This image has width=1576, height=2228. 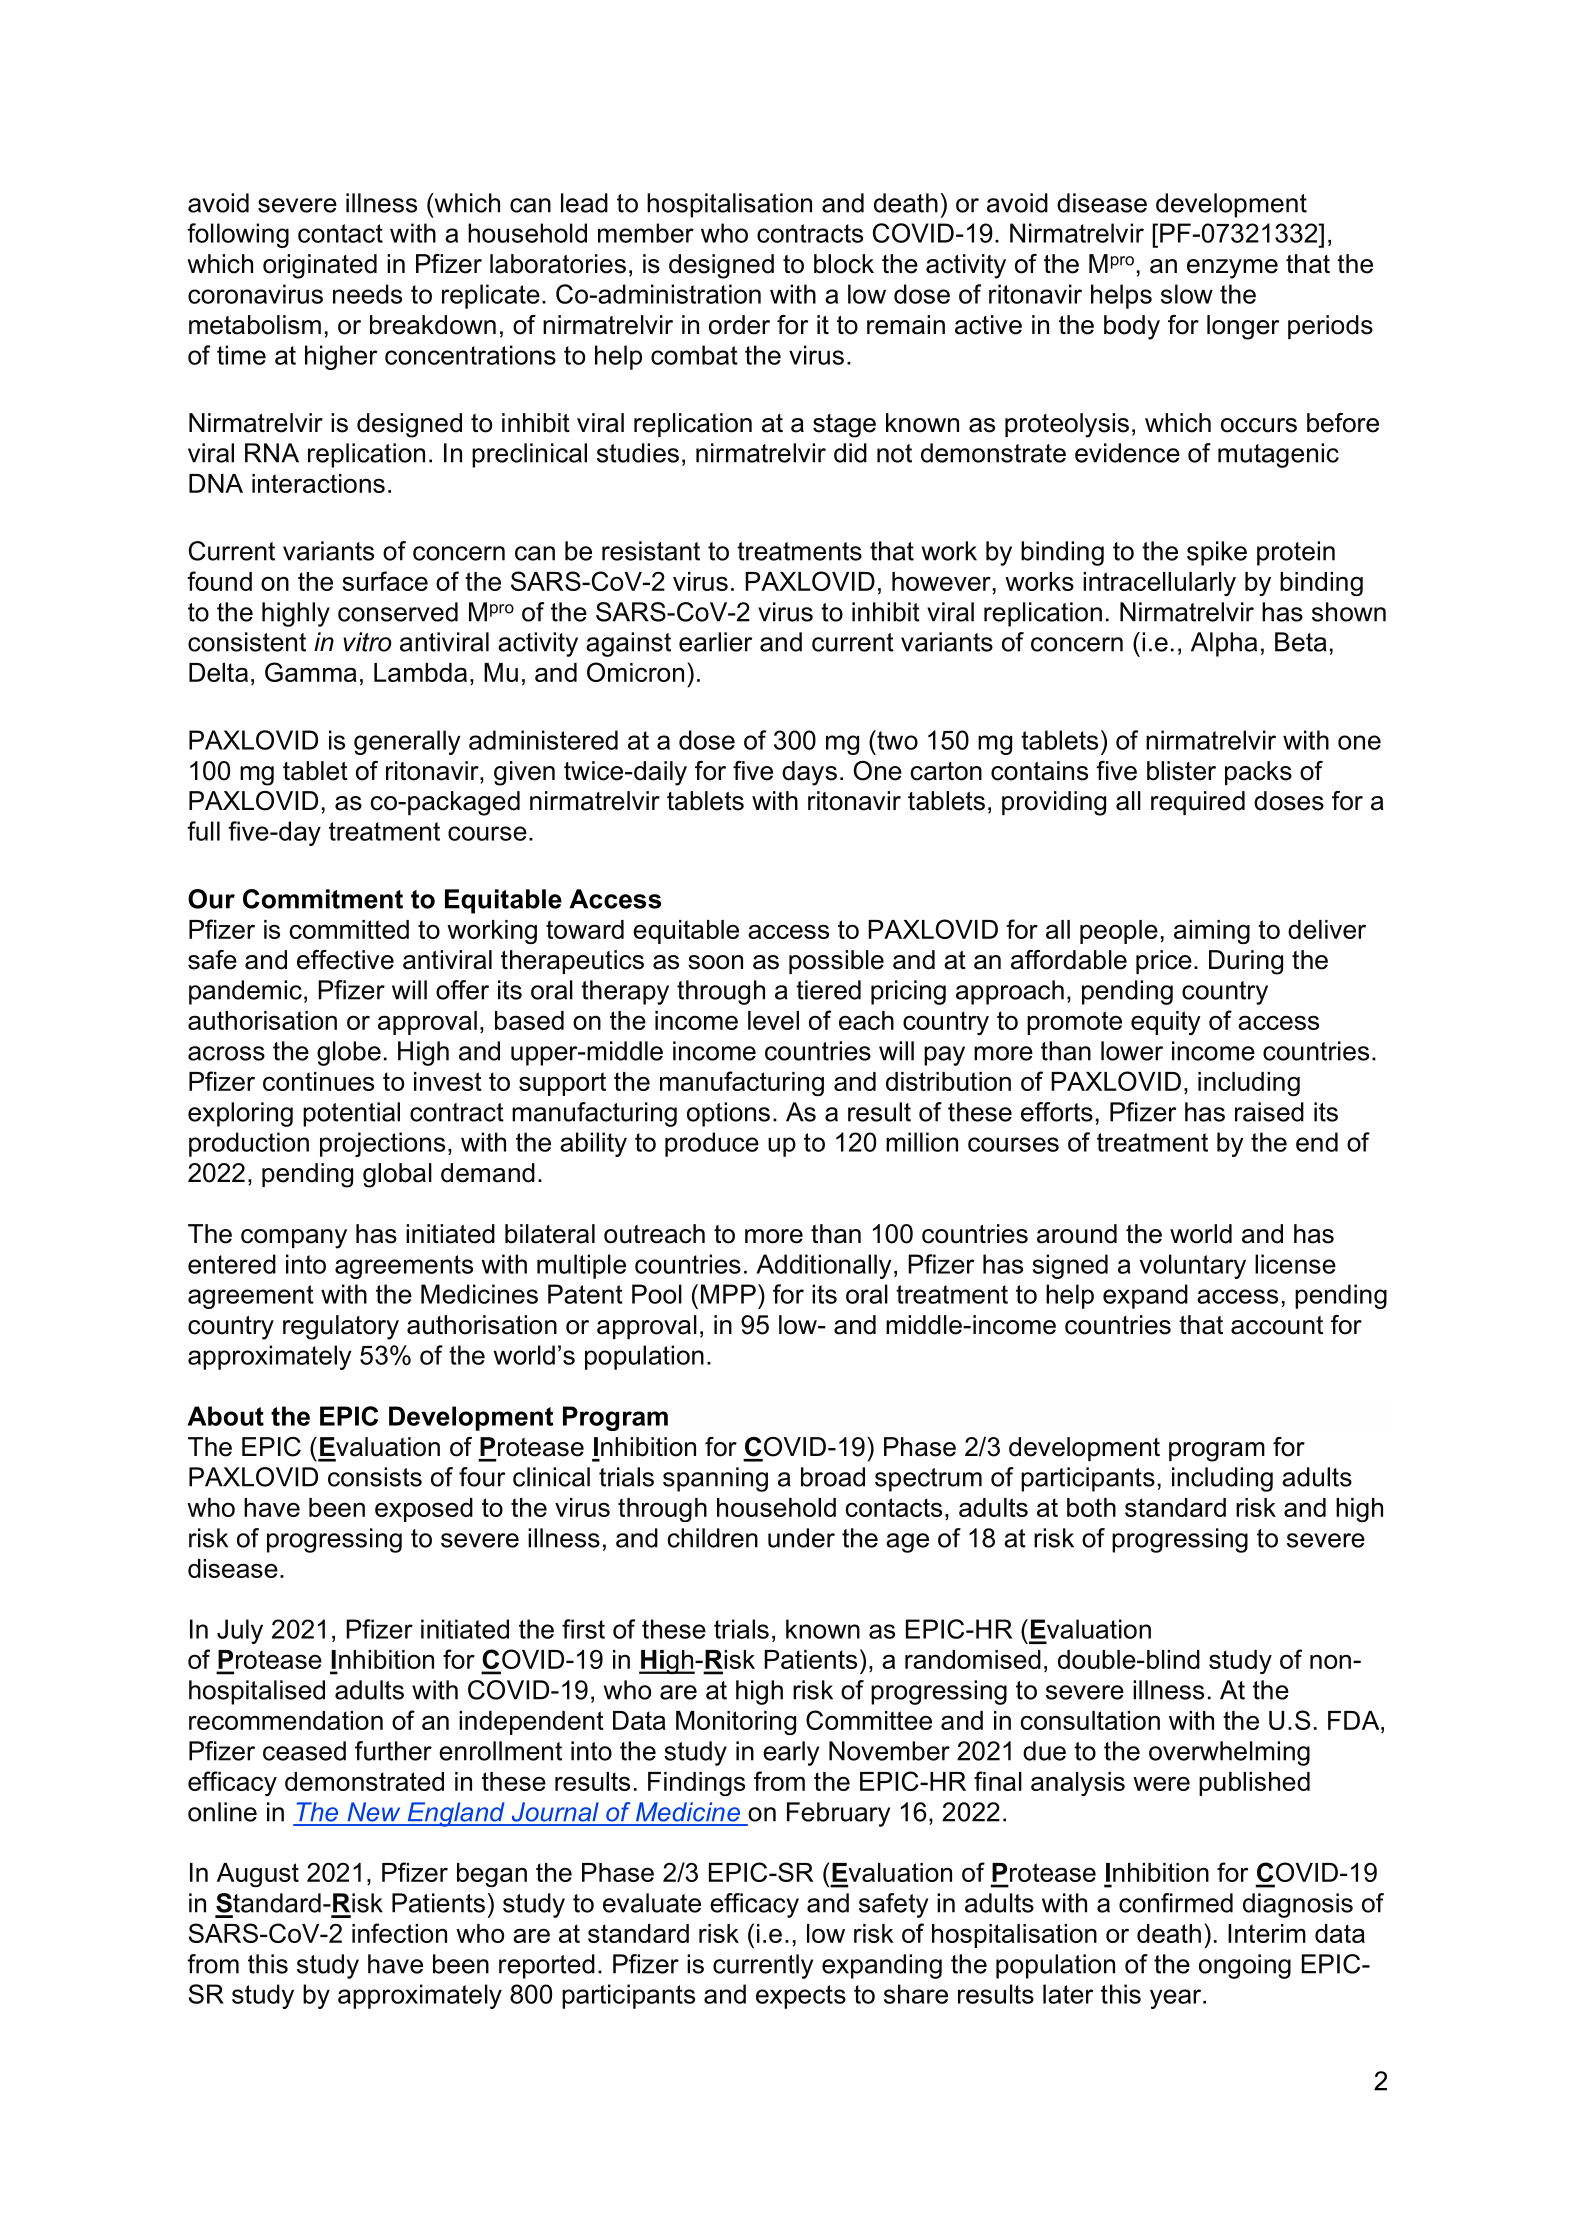 What do you see at coordinates (1091, 1507) in the image?
I see `both` at bounding box center [1091, 1507].
